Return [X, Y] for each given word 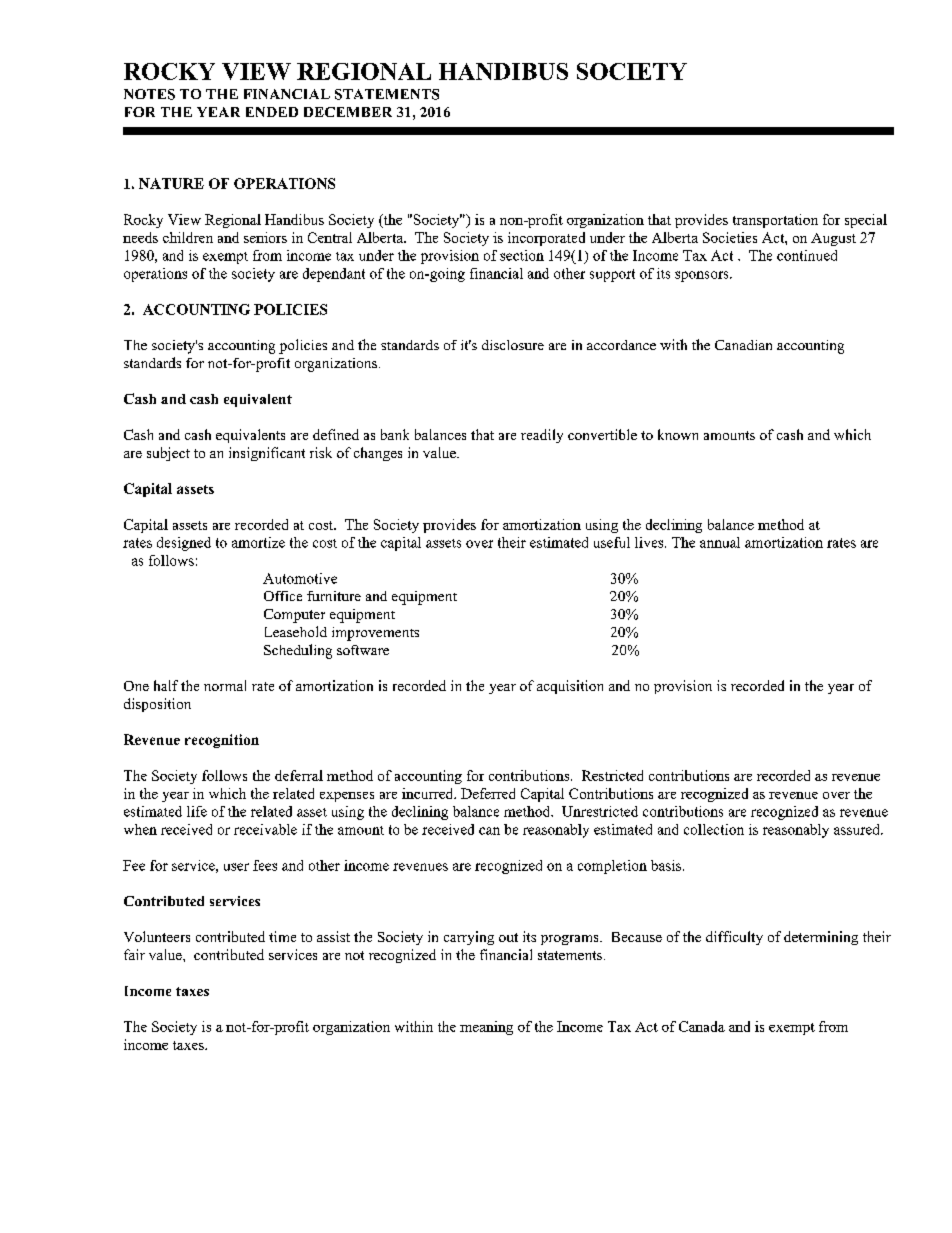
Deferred [488, 793]
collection [714, 829]
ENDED [272, 112]
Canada [702, 1026]
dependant [334, 275]
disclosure [513, 345]
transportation [775, 221]
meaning [486, 1028]
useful [612, 542]
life [197, 811]
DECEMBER [348, 112]
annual [720, 542]
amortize [258, 542]
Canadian [743, 345]
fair [134, 954]
